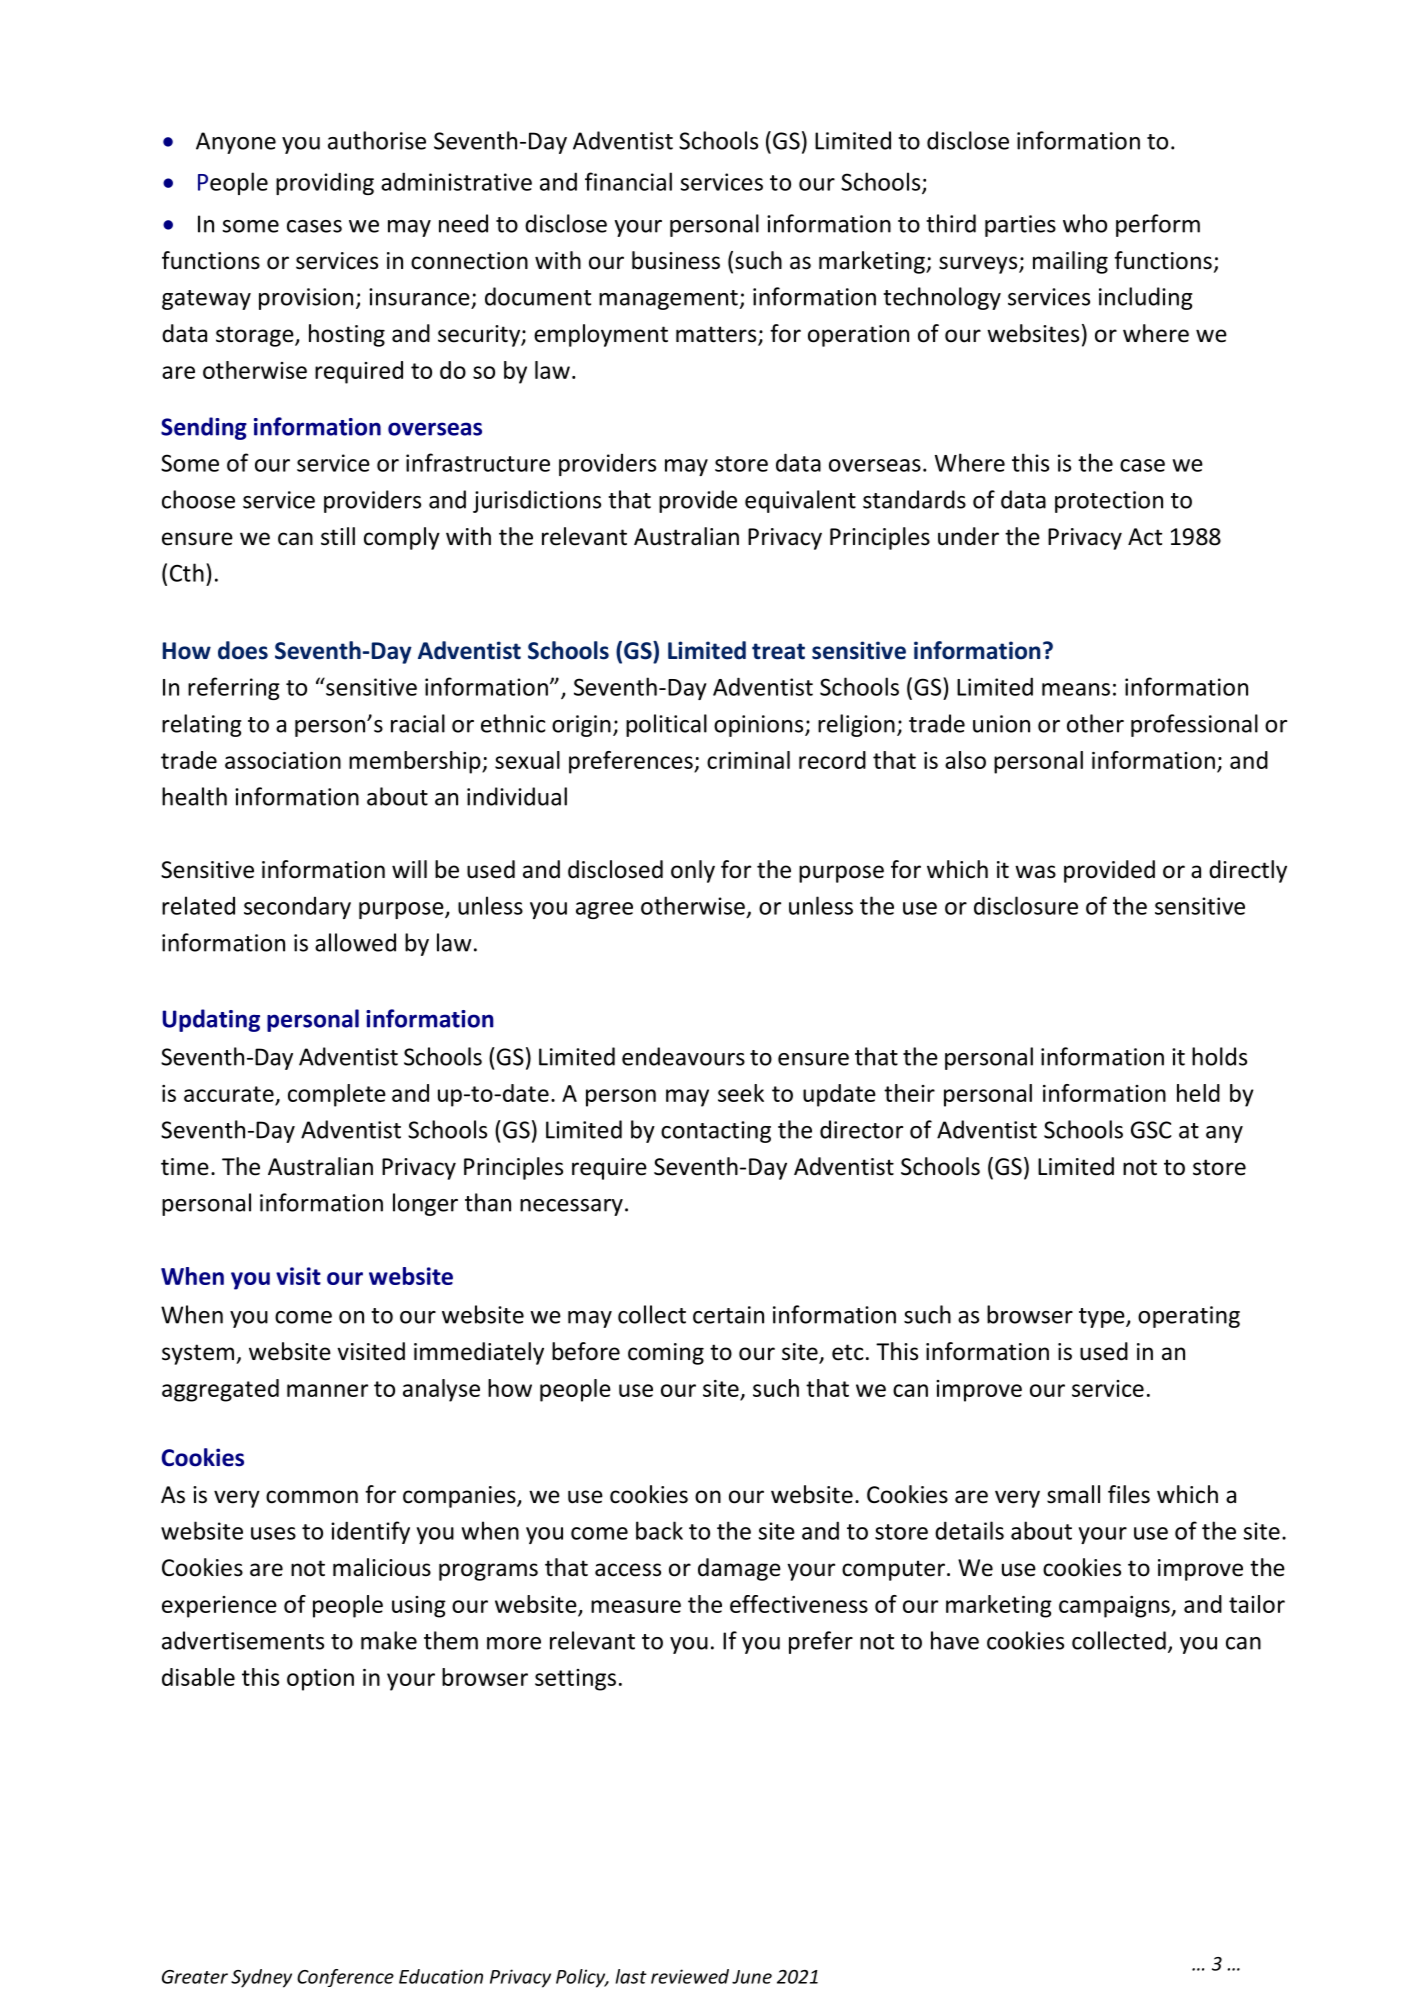 The height and width of the image is (1996, 1411). Describe the element at coordinates (1158, 225) in the image. I see `perform` at that location.
